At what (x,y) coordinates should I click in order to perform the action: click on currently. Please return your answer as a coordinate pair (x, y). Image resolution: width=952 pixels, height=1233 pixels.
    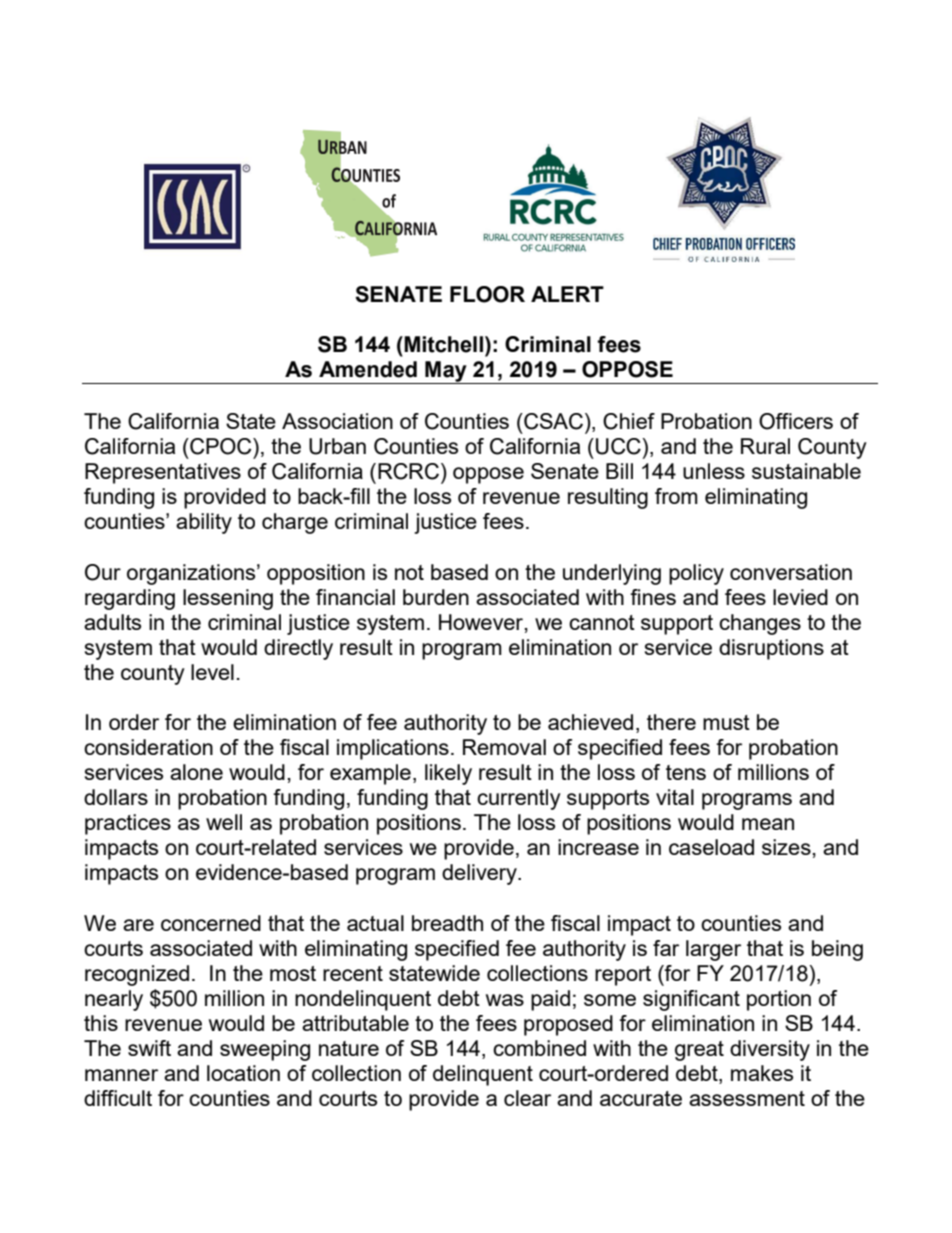
    Looking at the image, I should click on (519, 799).
